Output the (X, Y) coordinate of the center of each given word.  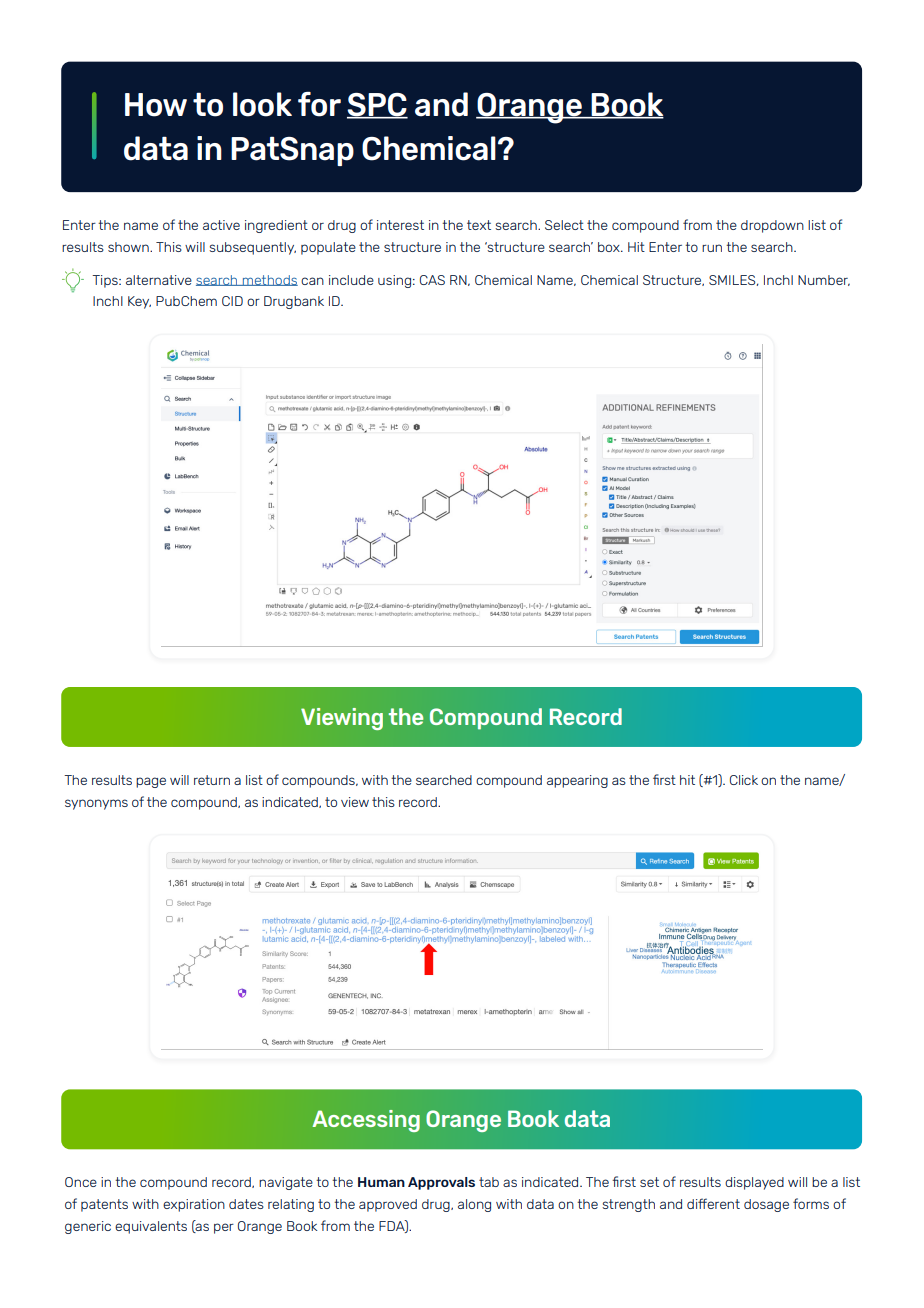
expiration (194, 1205)
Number (824, 280)
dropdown (772, 226)
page (151, 782)
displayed (754, 1183)
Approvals (441, 1183)
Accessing (366, 1121)
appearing (577, 781)
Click (744, 780)
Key (139, 302)
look (262, 104)
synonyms (96, 804)
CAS (432, 280)
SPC (377, 106)
